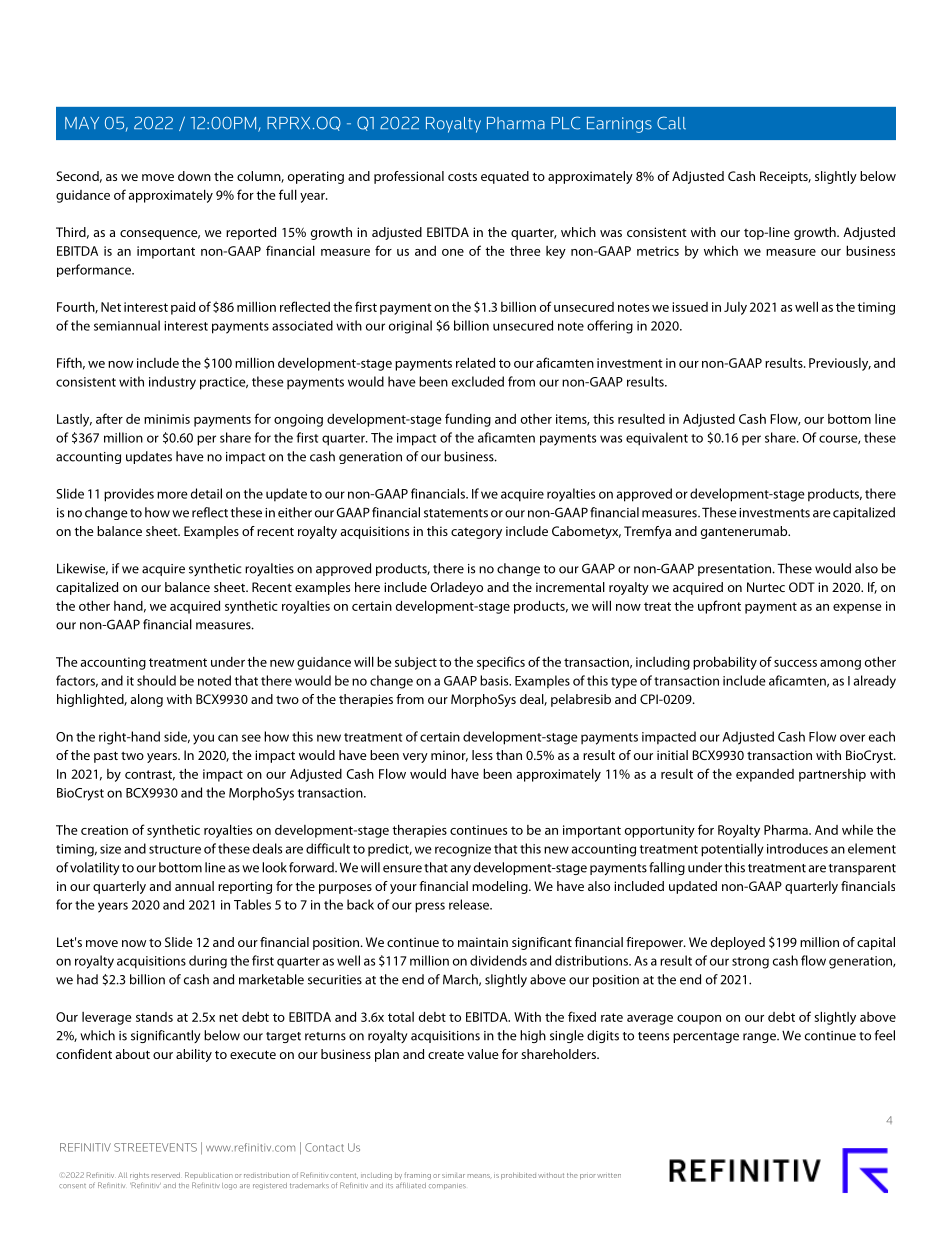 The width and height of the screenshot is (952, 1233). Describe the element at coordinates (501, 663) in the screenshot. I see `specifics` at that location.
